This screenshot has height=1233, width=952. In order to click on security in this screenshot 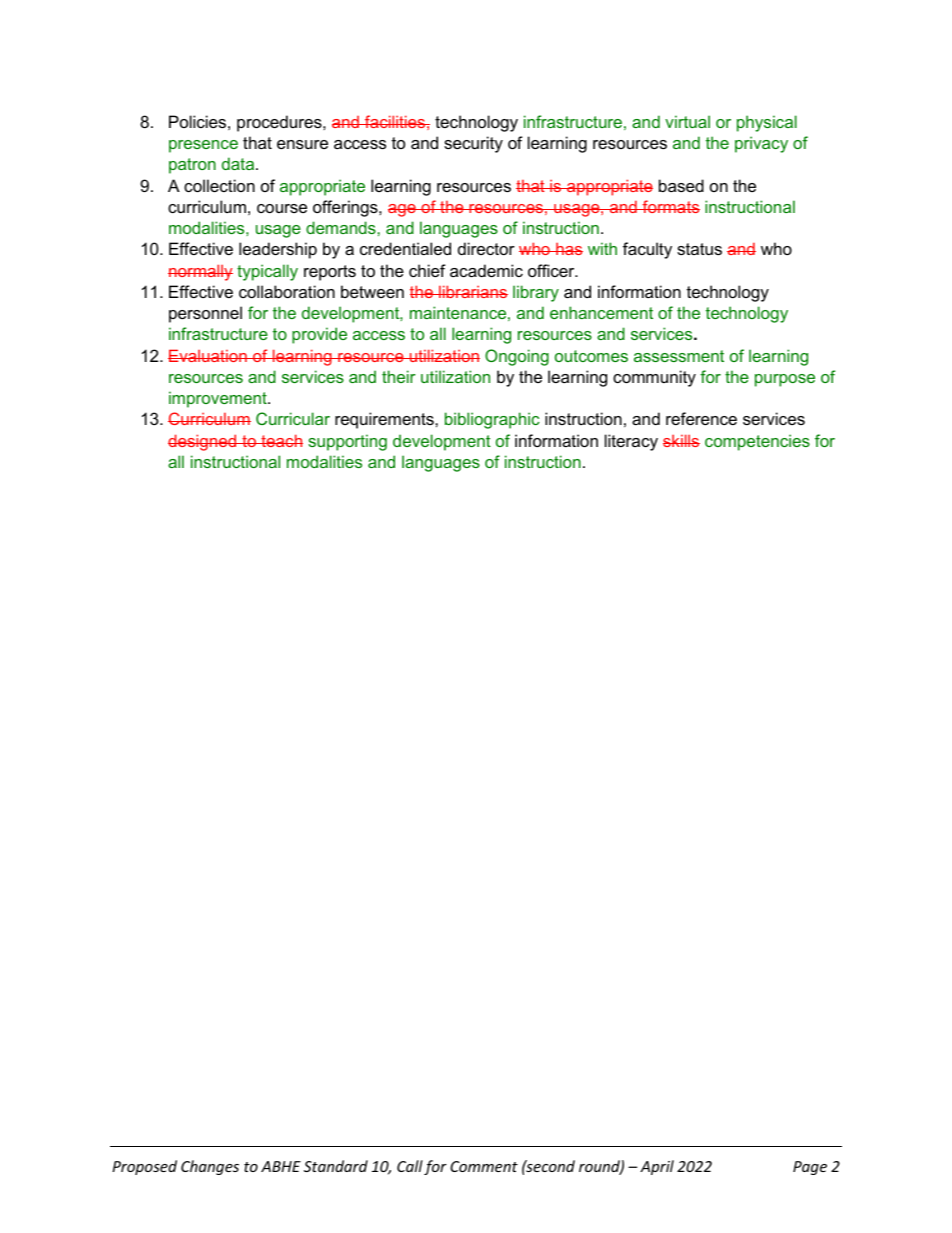, I will do `click(473, 144)`.
